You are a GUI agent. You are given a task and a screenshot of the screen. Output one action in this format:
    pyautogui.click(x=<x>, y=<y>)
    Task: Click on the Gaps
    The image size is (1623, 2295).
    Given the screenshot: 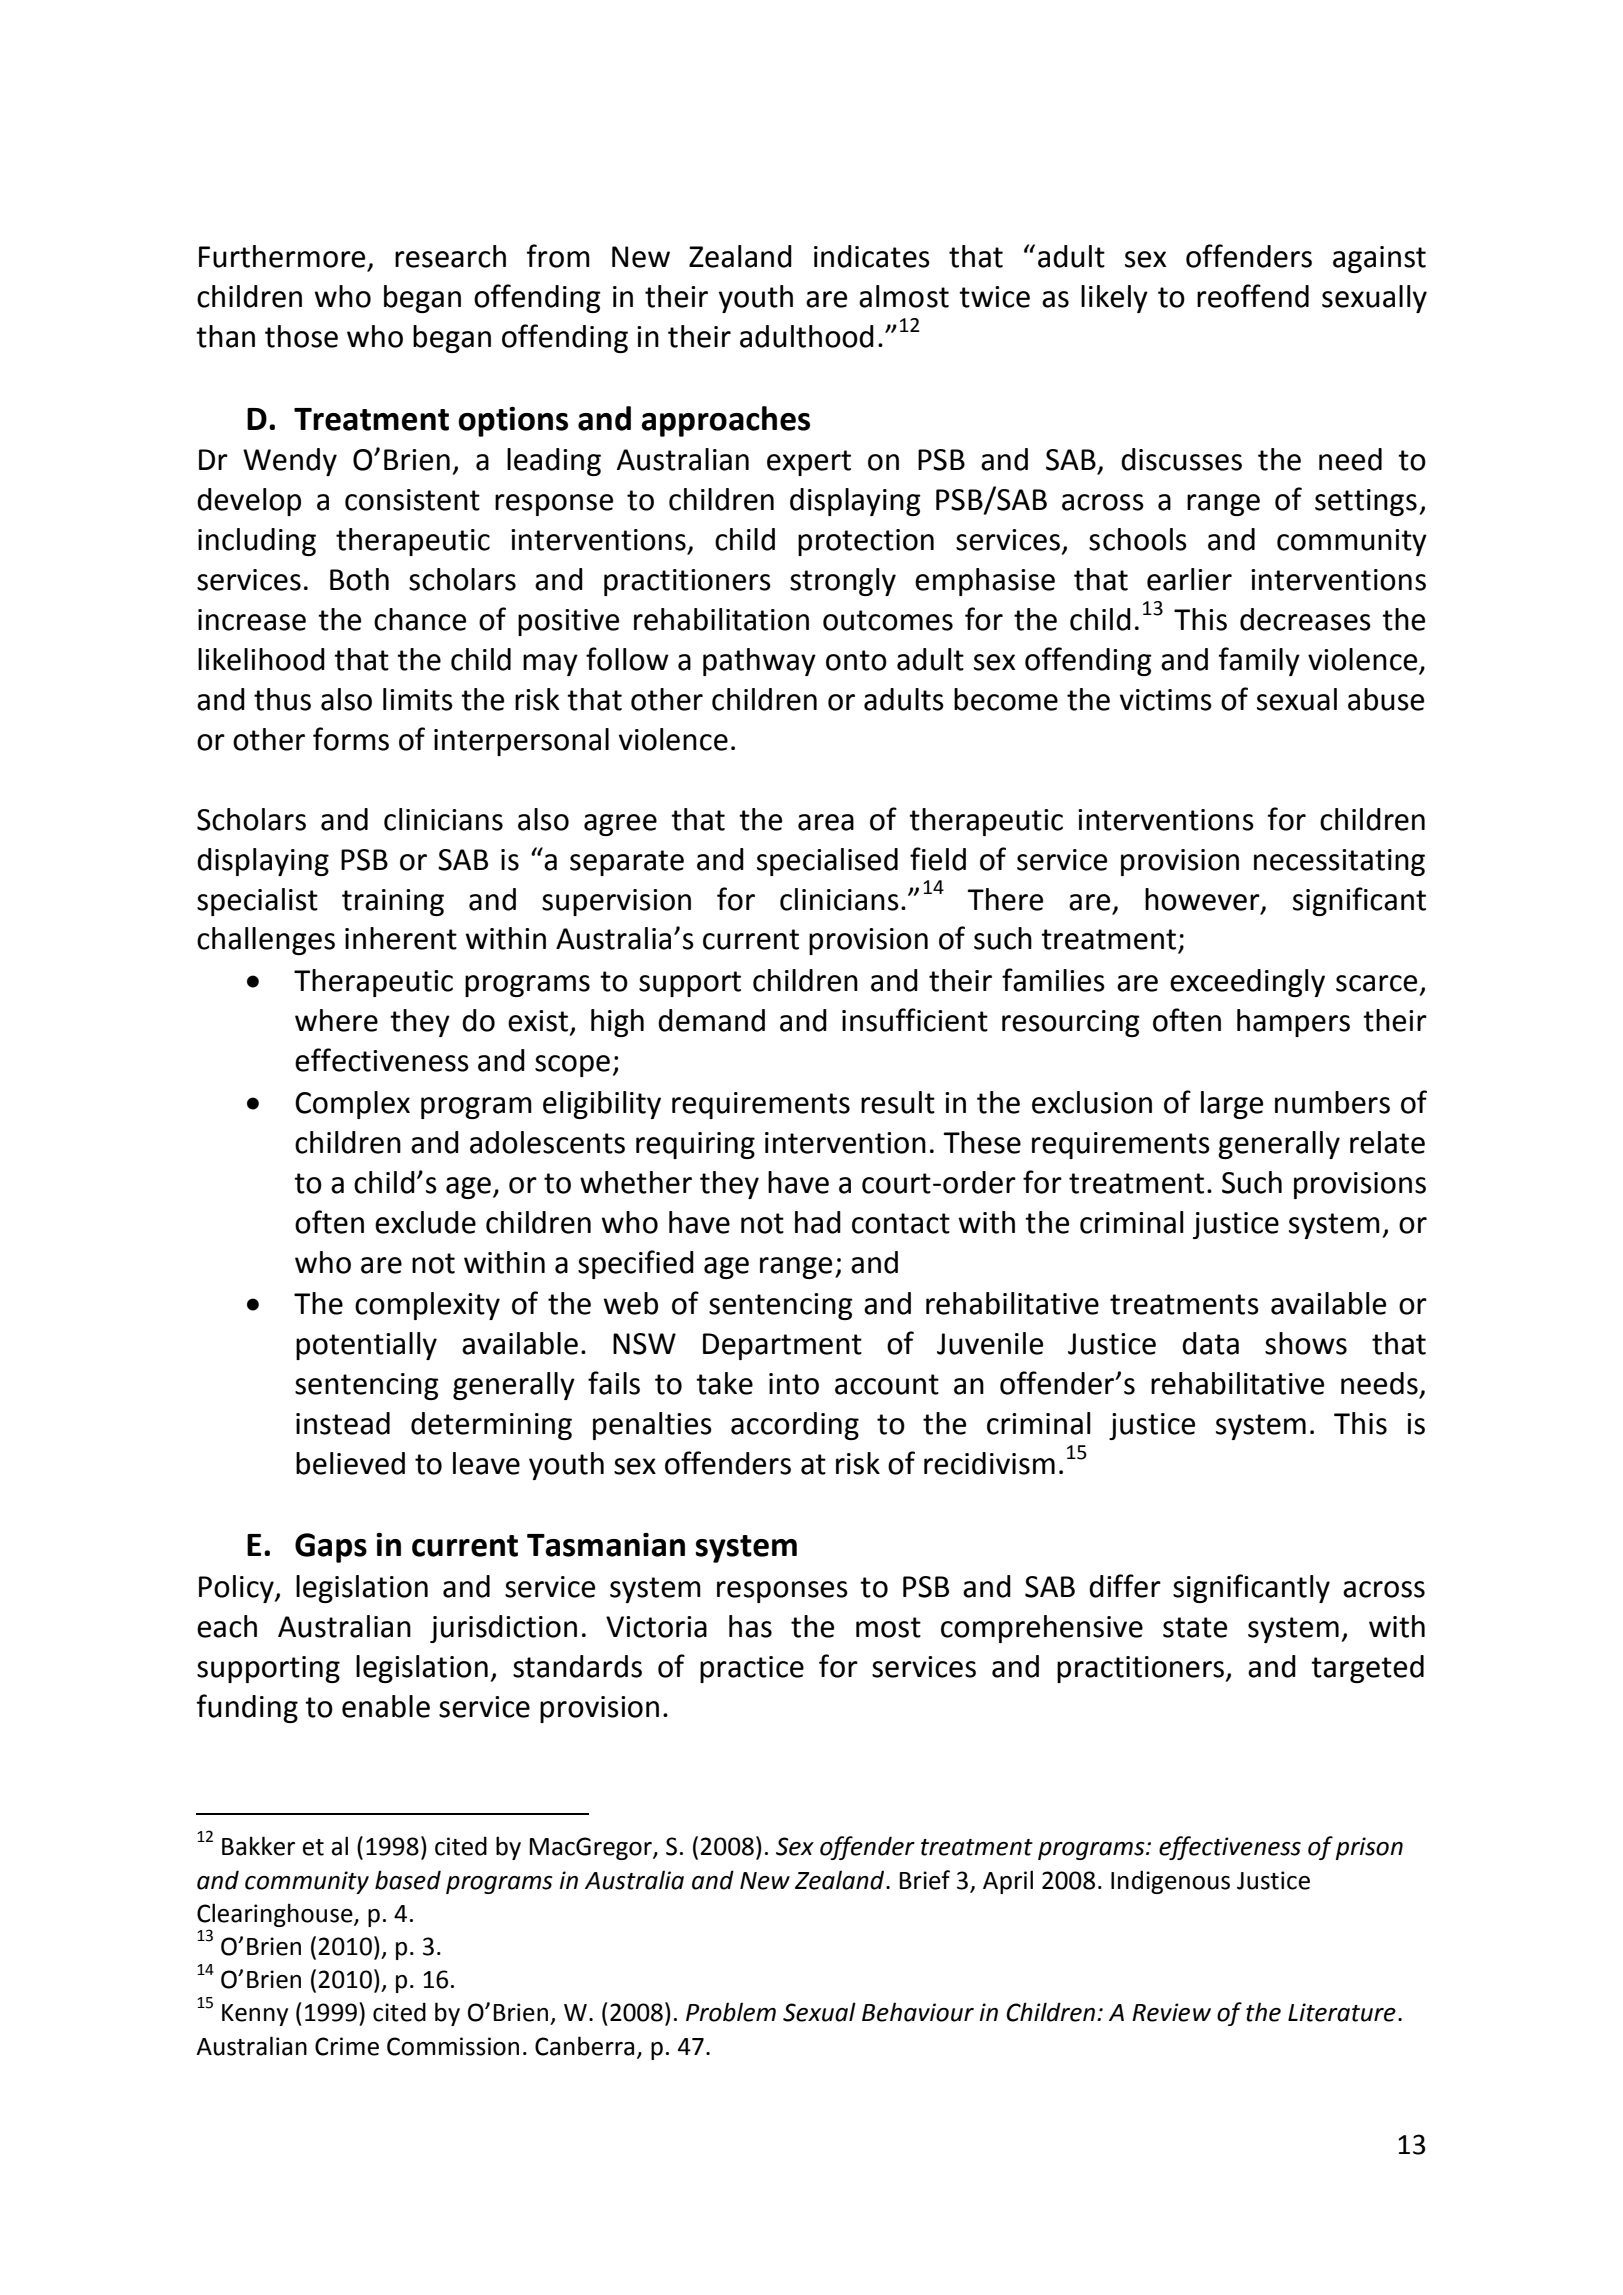 What is the action you would take?
    pyautogui.click(x=331, y=1548)
